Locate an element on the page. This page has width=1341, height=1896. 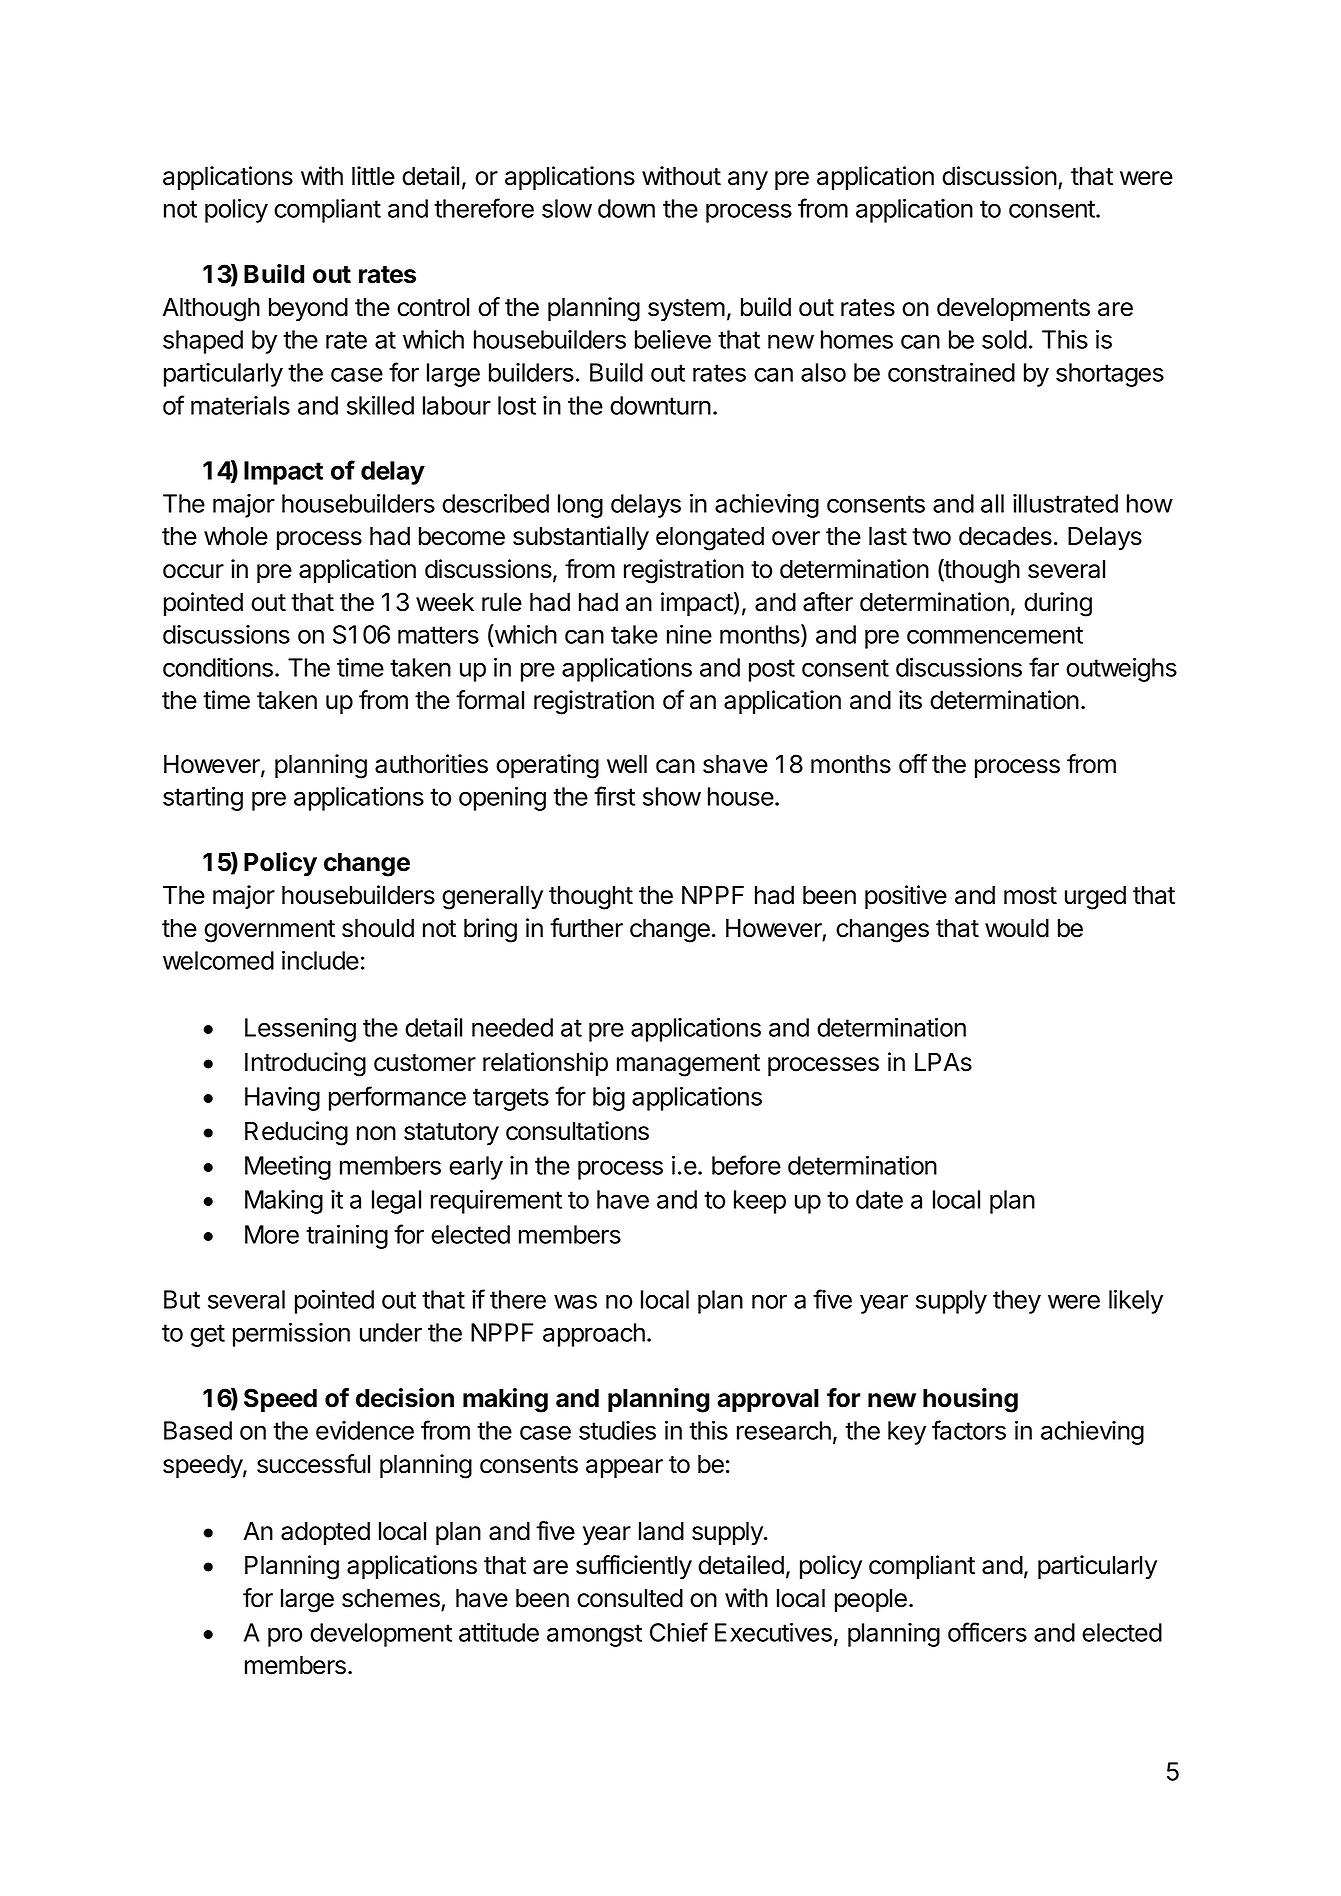
most is located at coordinates (1030, 896).
